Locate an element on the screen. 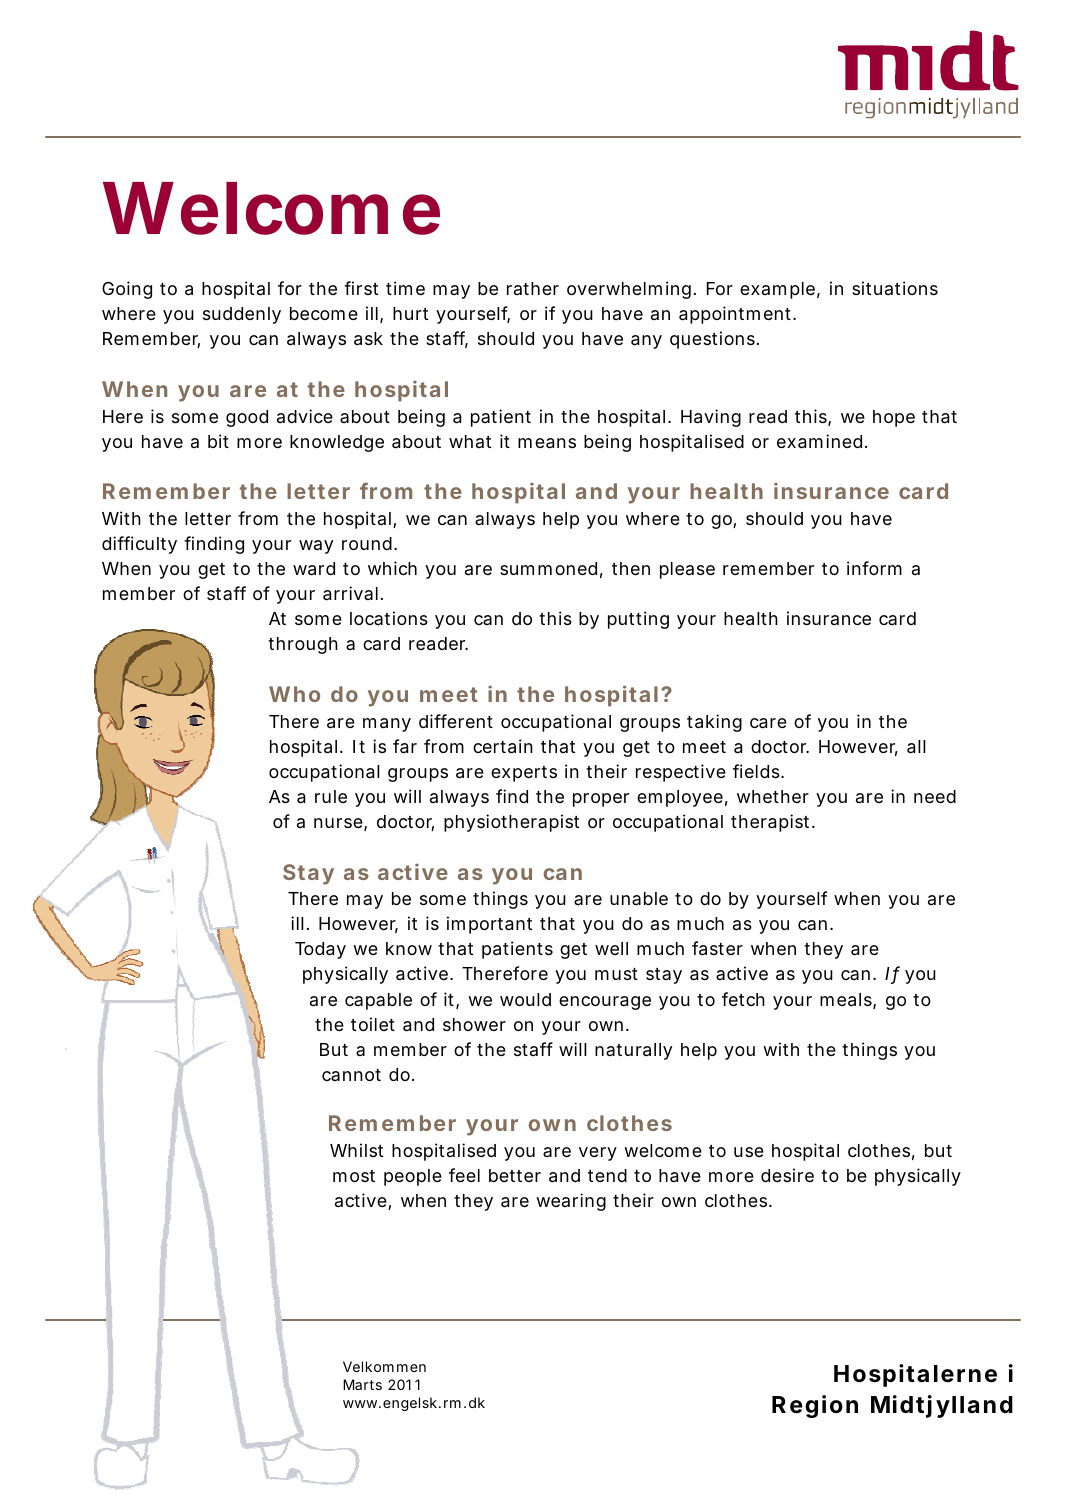 The image size is (1066, 1508). cannot is located at coordinates (351, 1075).
